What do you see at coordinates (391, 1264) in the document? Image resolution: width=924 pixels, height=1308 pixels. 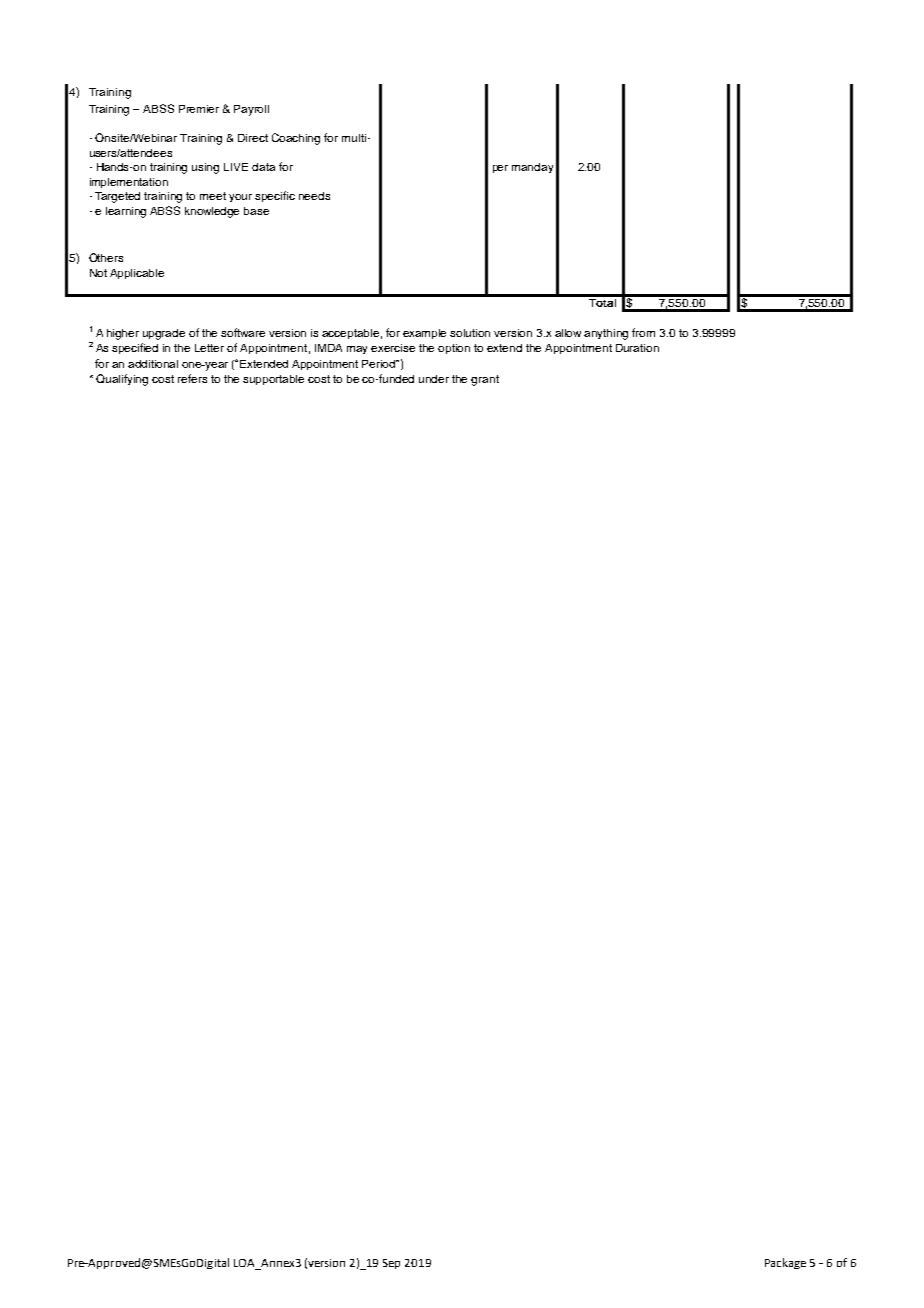 I see `Sep` at bounding box center [391, 1264].
